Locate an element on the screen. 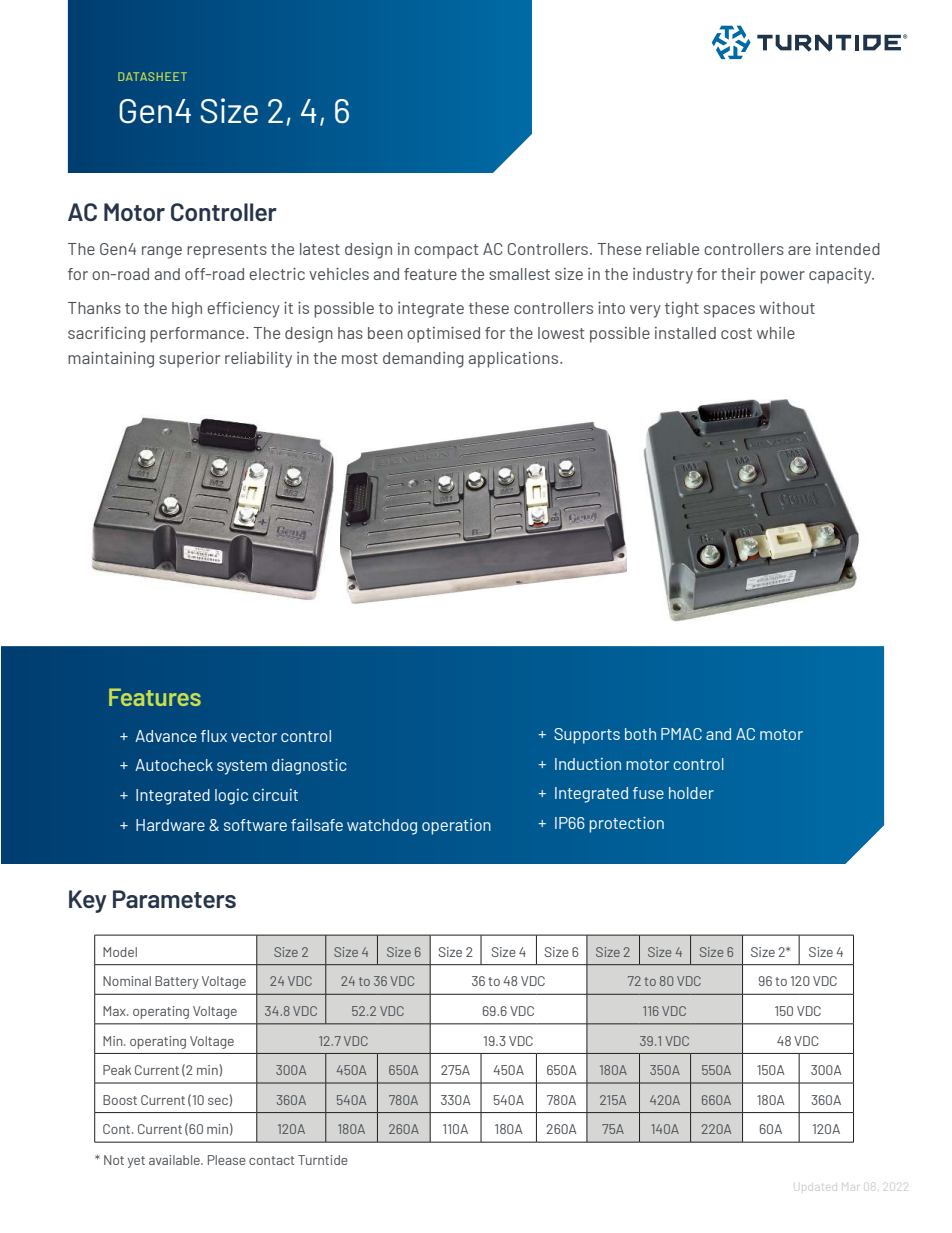 The width and height of the screenshot is (952, 1233). DATASHEET is located at coordinates (152, 76).
